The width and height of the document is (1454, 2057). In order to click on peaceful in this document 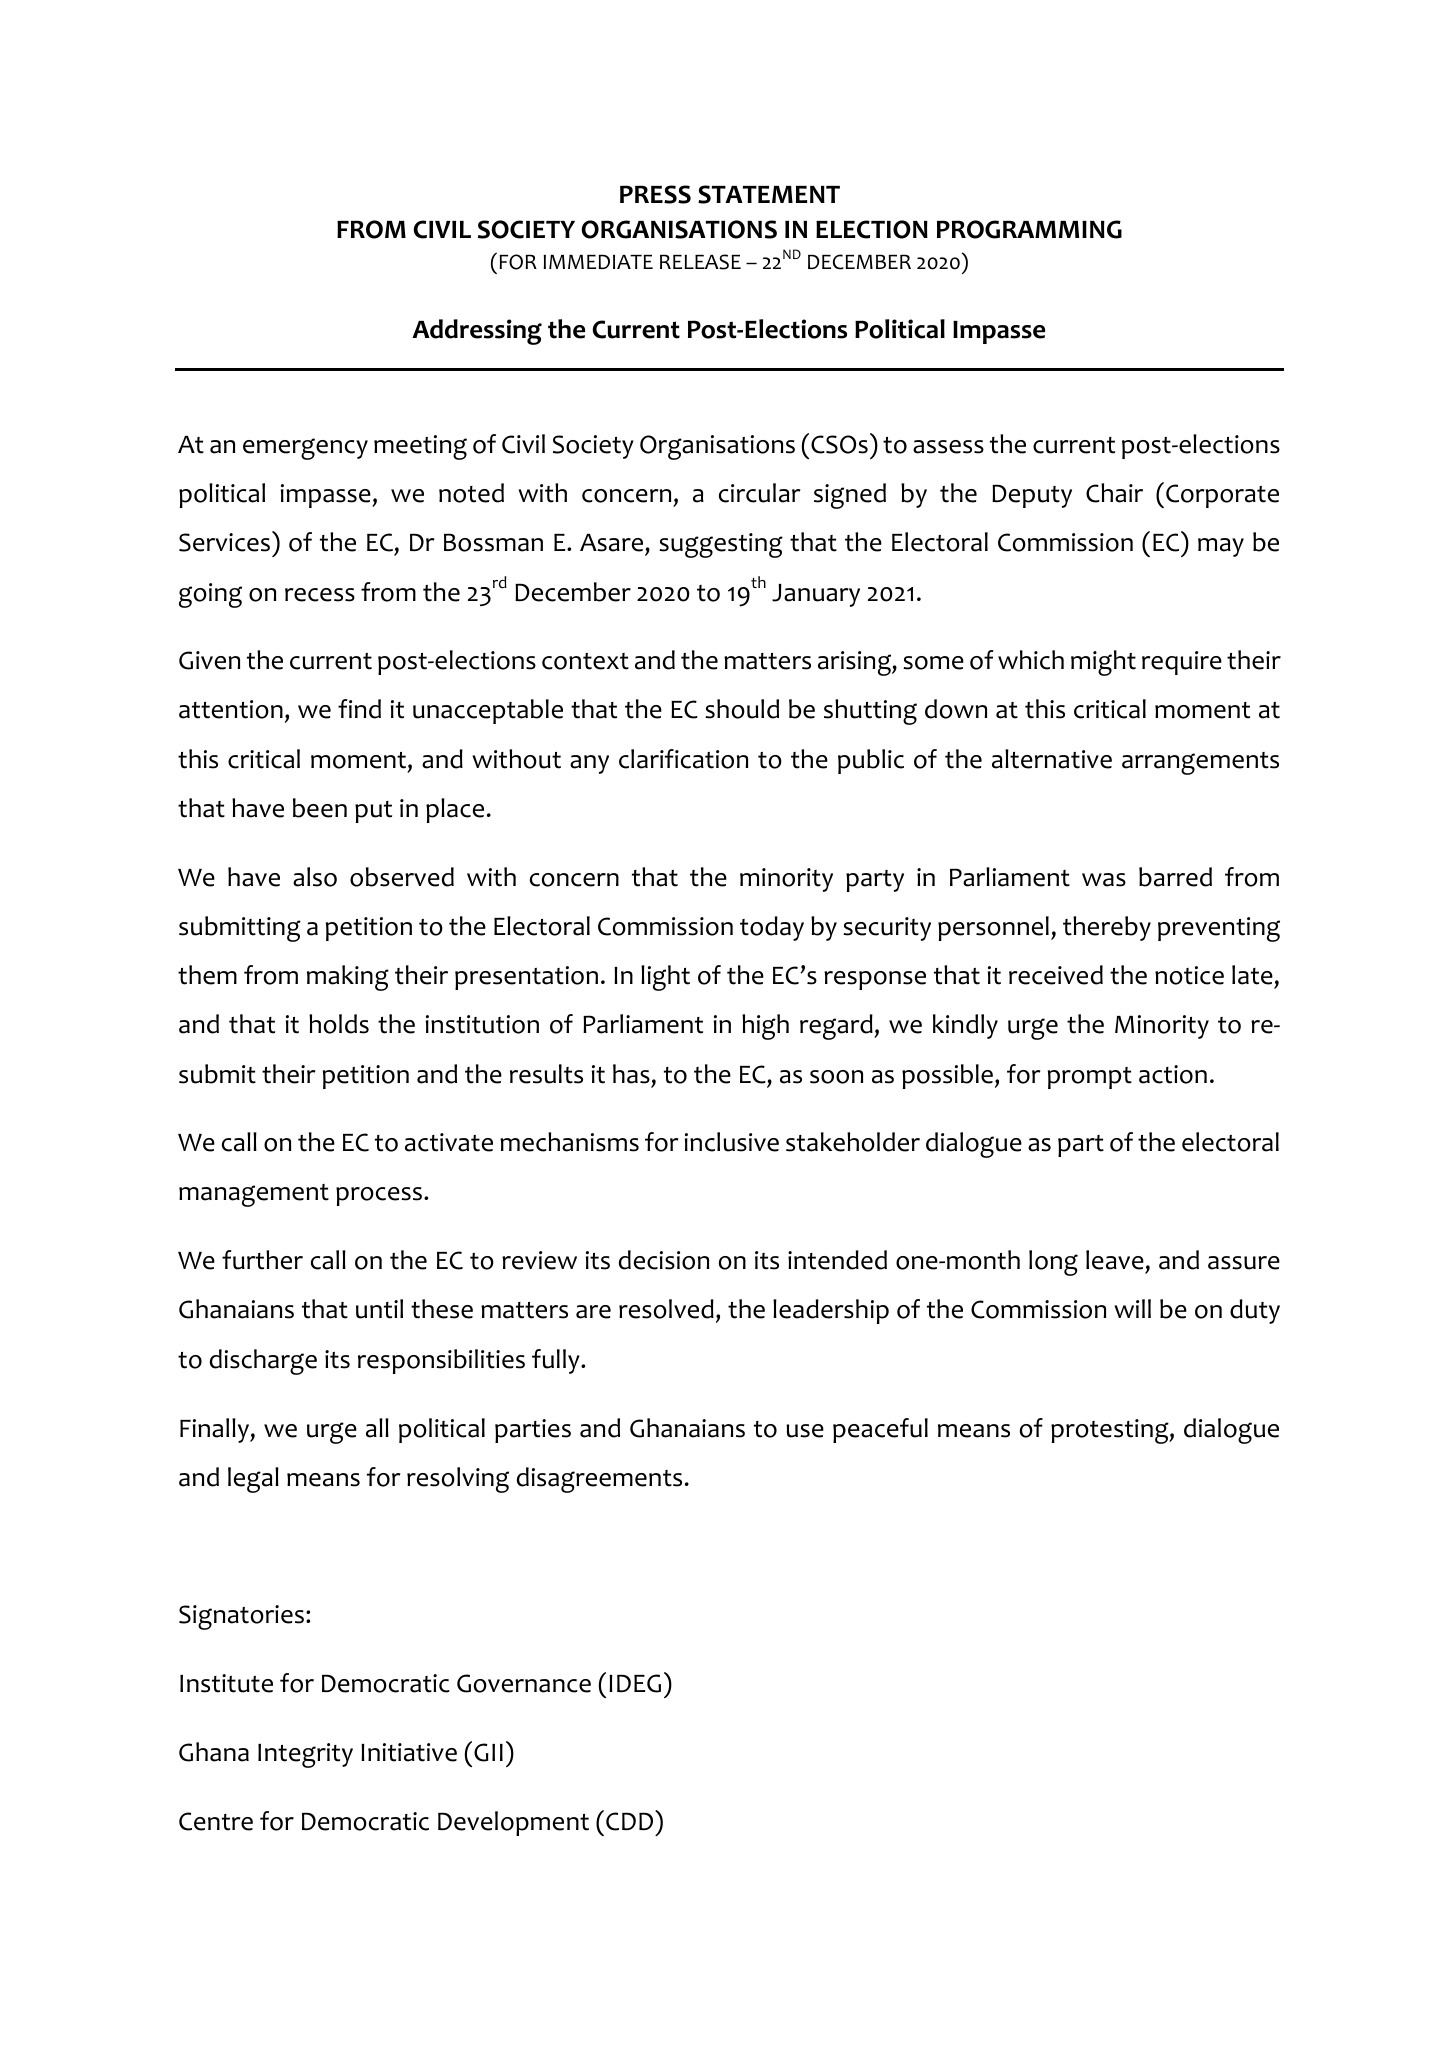, I will do `click(880, 1430)`.
